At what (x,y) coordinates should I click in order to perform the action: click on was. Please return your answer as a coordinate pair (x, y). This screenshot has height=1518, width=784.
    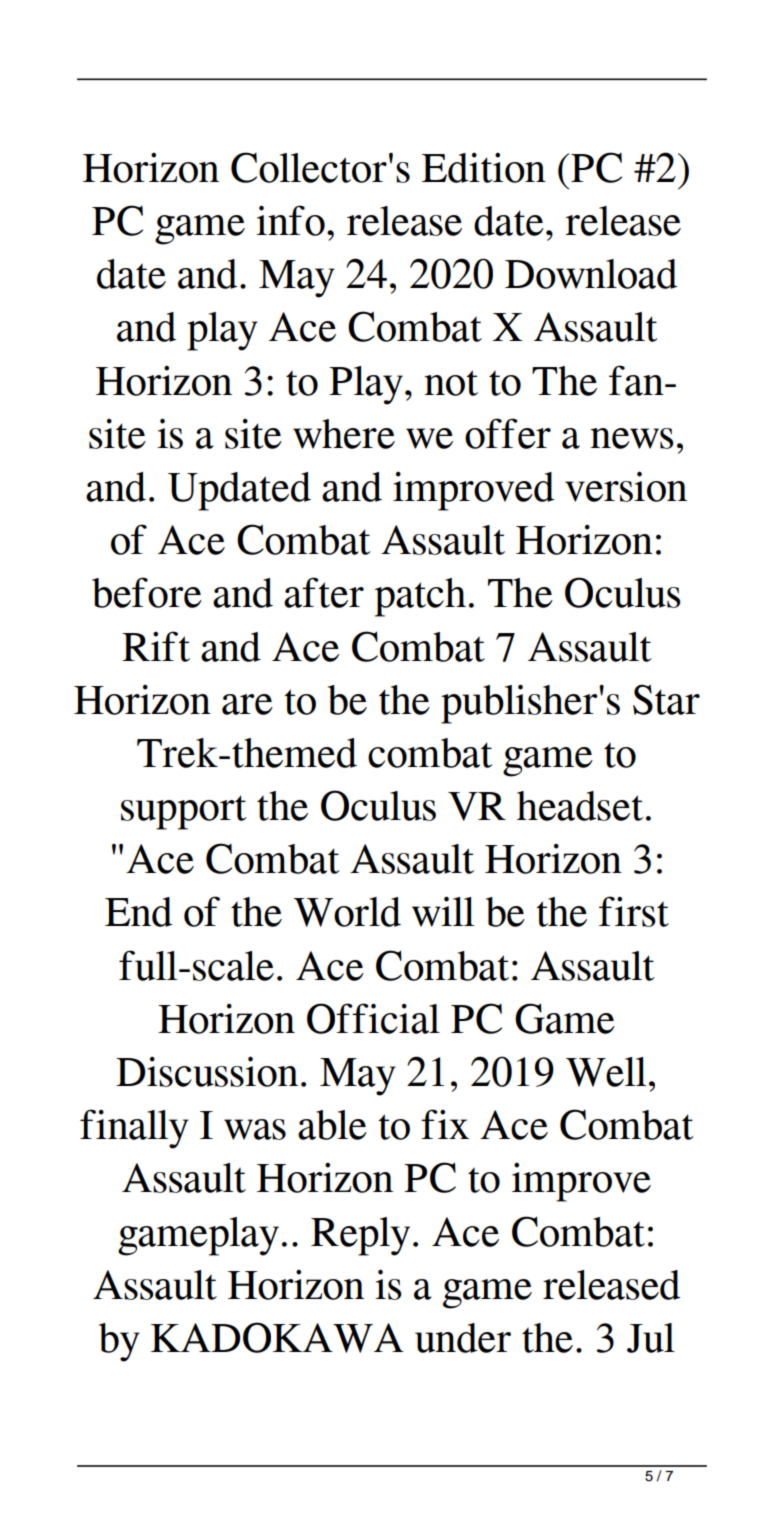
    Looking at the image, I should click on (255, 1129).
